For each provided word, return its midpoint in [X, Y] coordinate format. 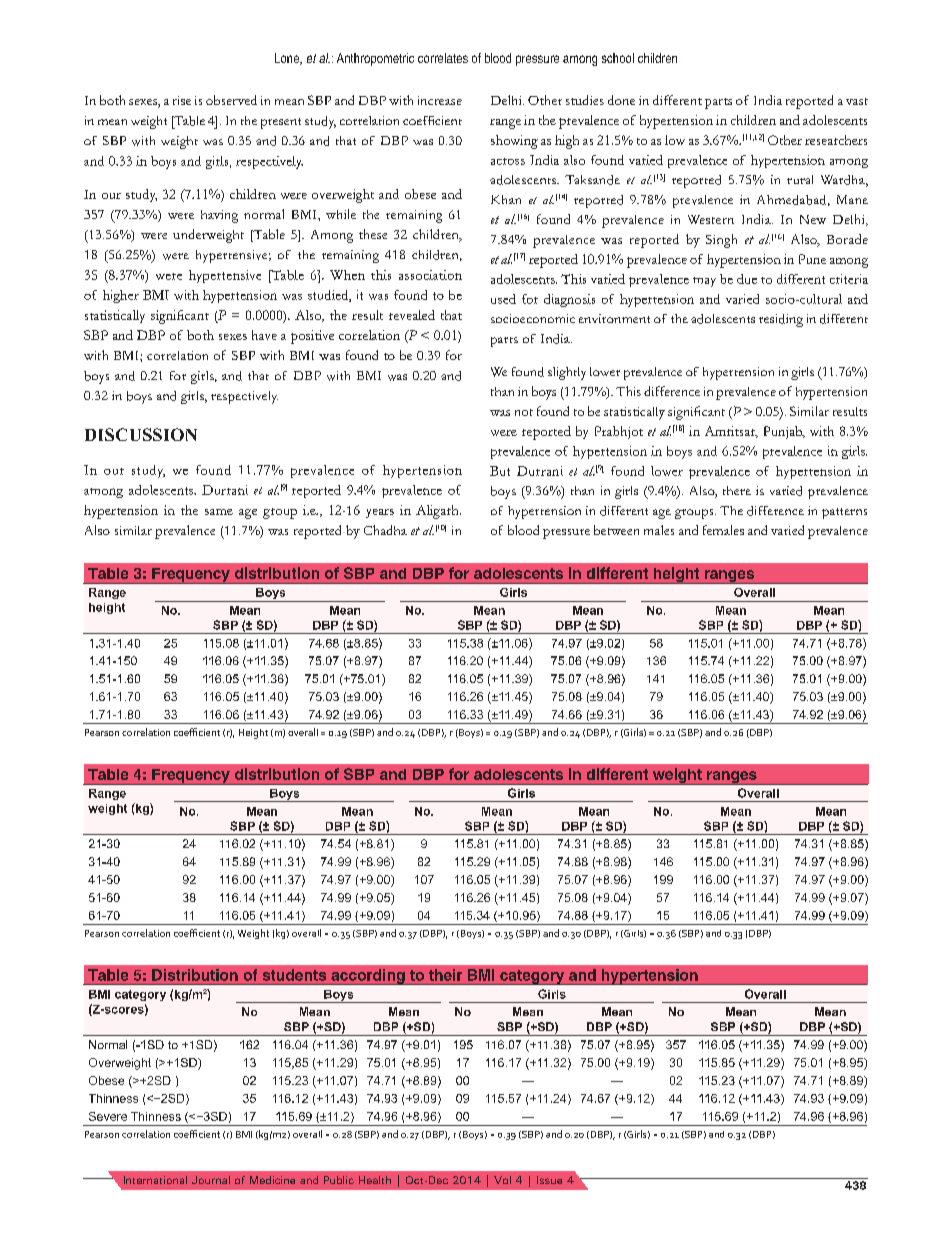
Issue [549, 1180]
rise [182, 100]
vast [857, 101]
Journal [211, 1180]
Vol [502, 1180]
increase [440, 100]
